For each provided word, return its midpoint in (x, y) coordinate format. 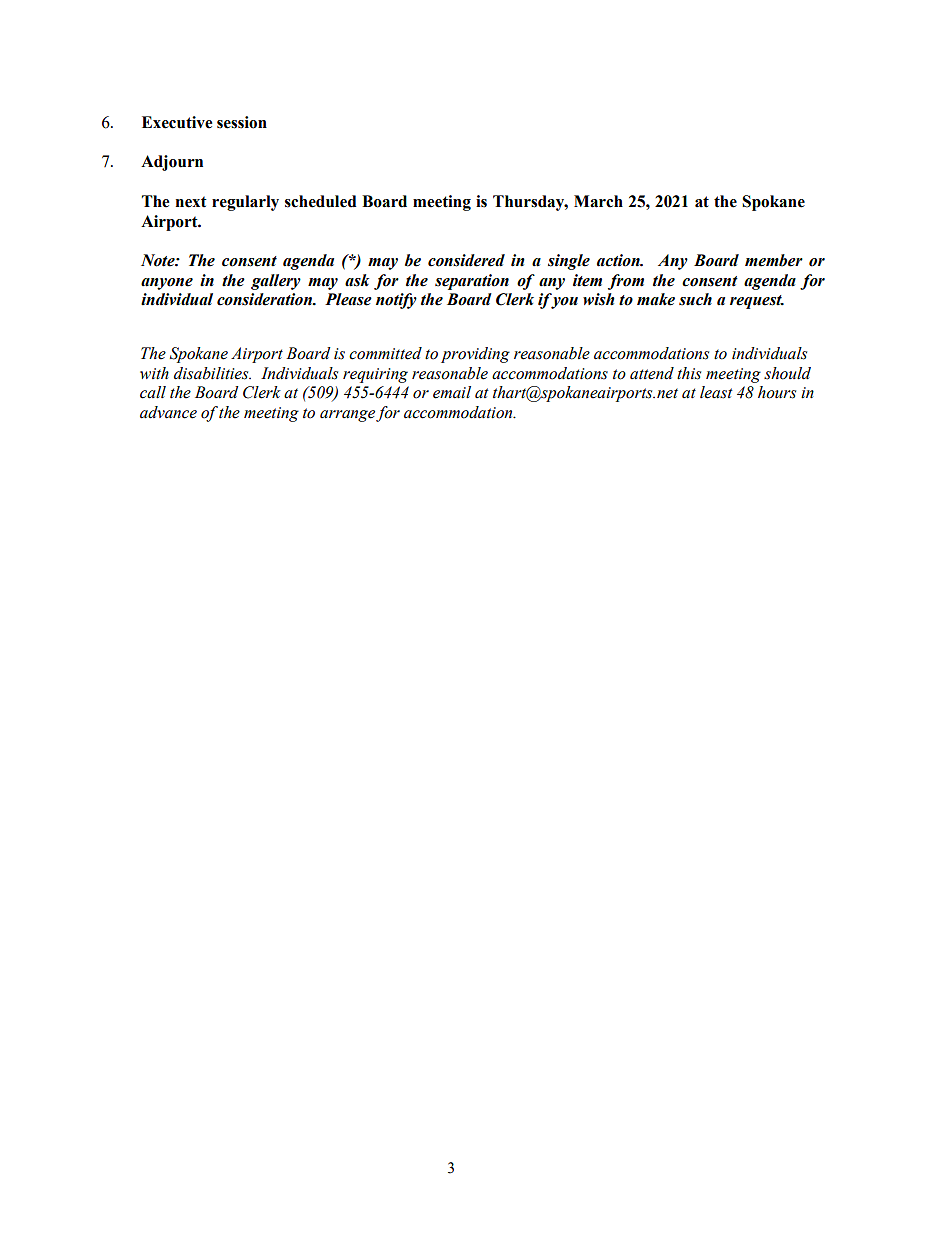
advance (168, 412)
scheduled (321, 201)
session (242, 122)
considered (466, 260)
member (774, 260)
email (452, 392)
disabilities (212, 373)
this (689, 373)
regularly (245, 203)
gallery (276, 282)
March (598, 201)
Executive (177, 122)
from (626, 282)
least (716, 392)
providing (475, 355)
